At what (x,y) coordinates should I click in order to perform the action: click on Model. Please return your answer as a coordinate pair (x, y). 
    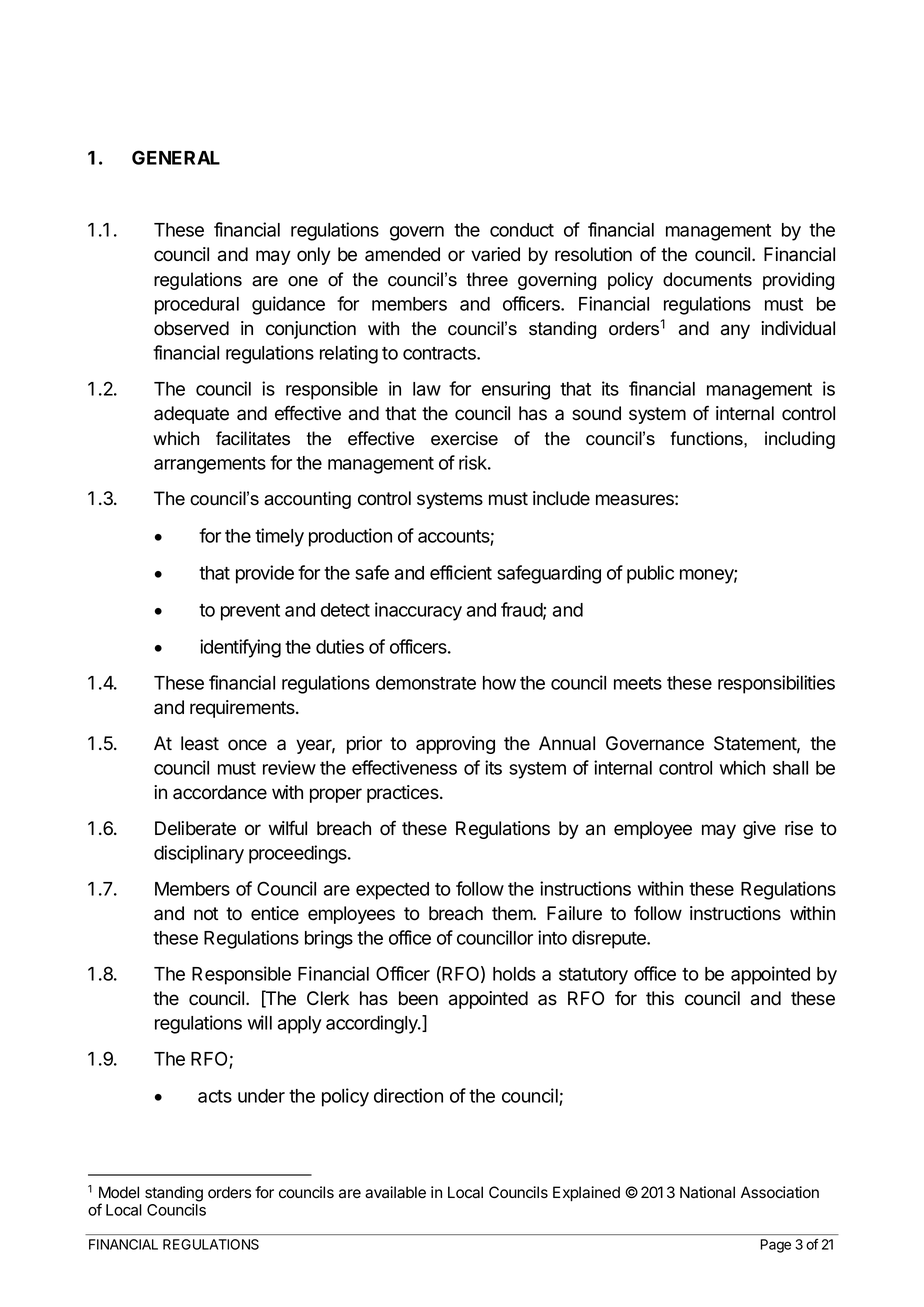
    Looking at the image, I should click on (119, 1192).
